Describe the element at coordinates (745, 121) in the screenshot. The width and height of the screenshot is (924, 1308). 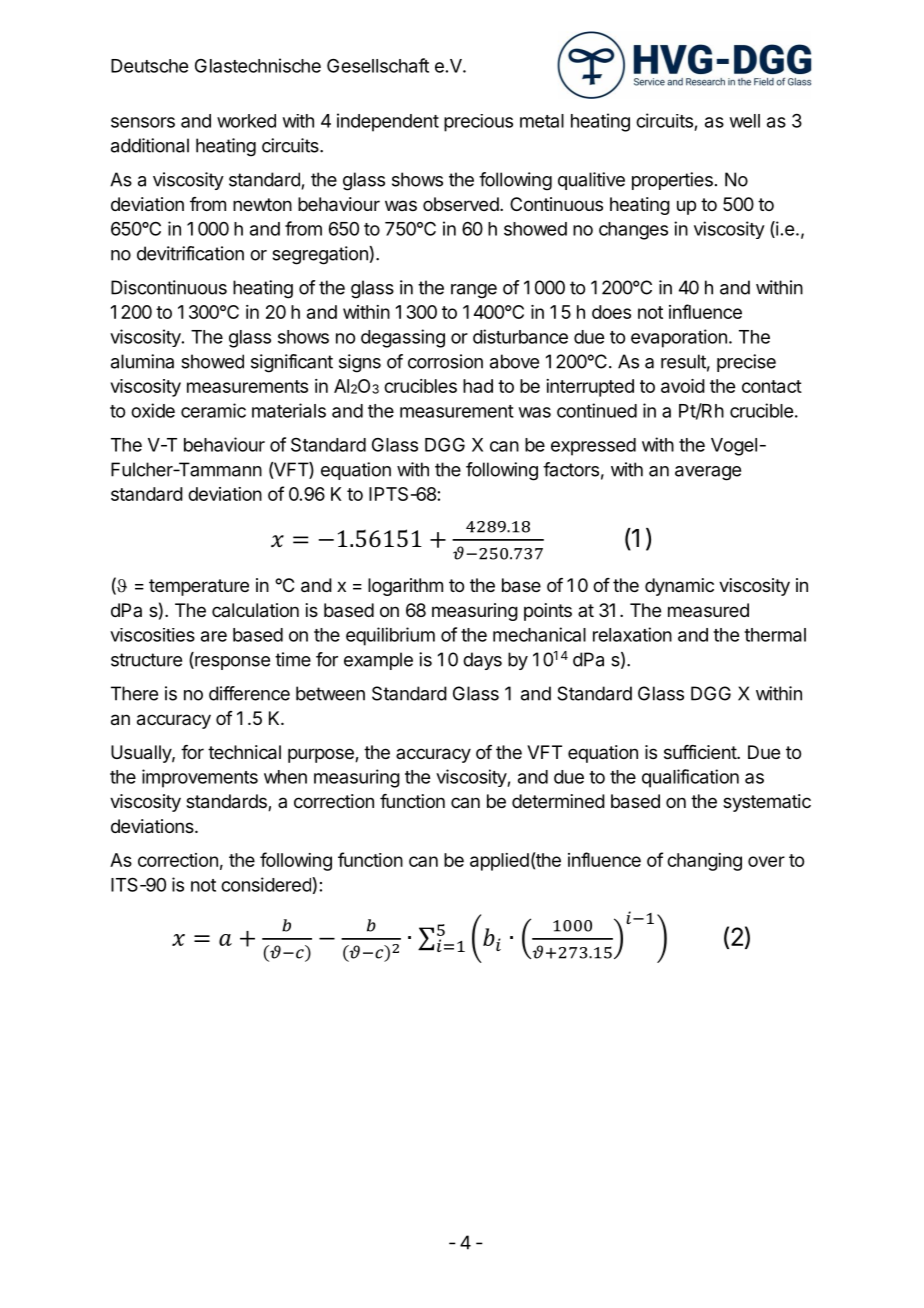
I see `well` at that location.
